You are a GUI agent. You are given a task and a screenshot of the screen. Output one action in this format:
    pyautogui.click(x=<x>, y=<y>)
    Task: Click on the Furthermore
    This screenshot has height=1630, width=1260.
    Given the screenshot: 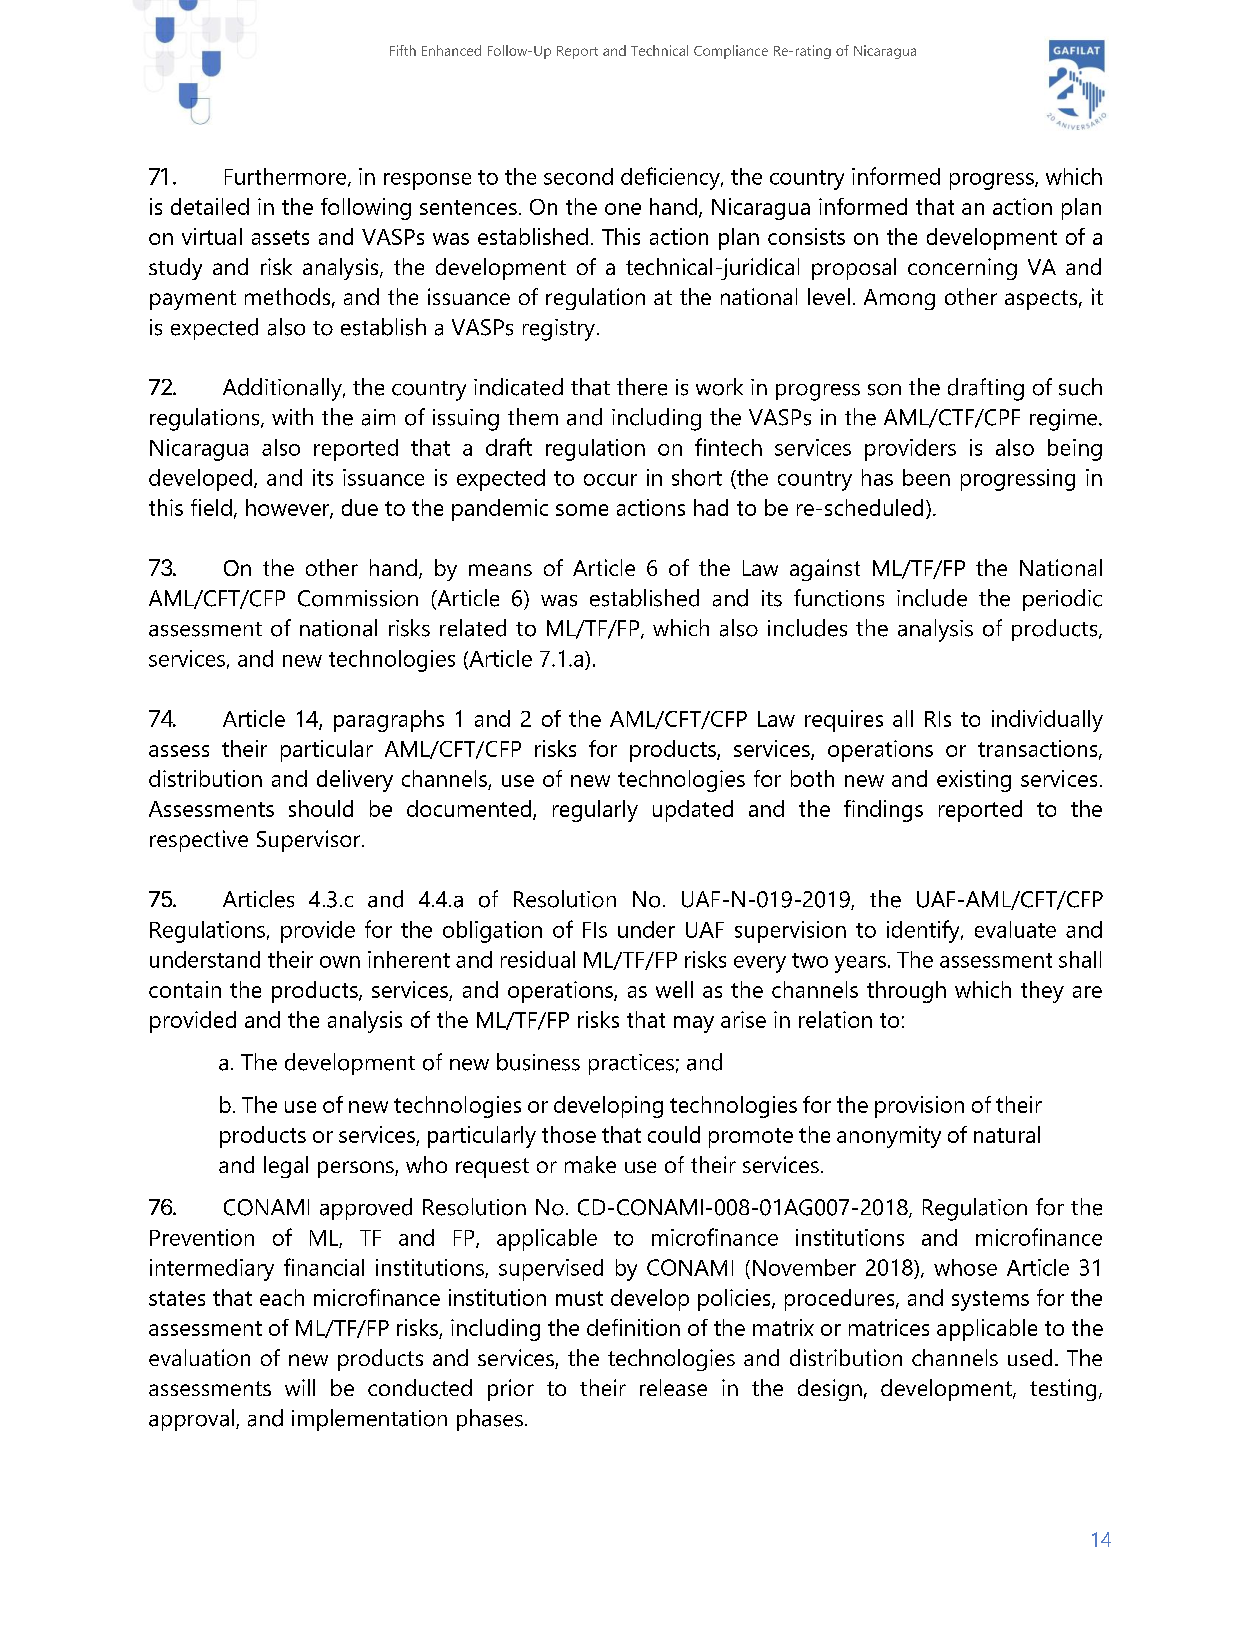 What is the action you would take?
    pyautogui.click(x=287, y=177)
